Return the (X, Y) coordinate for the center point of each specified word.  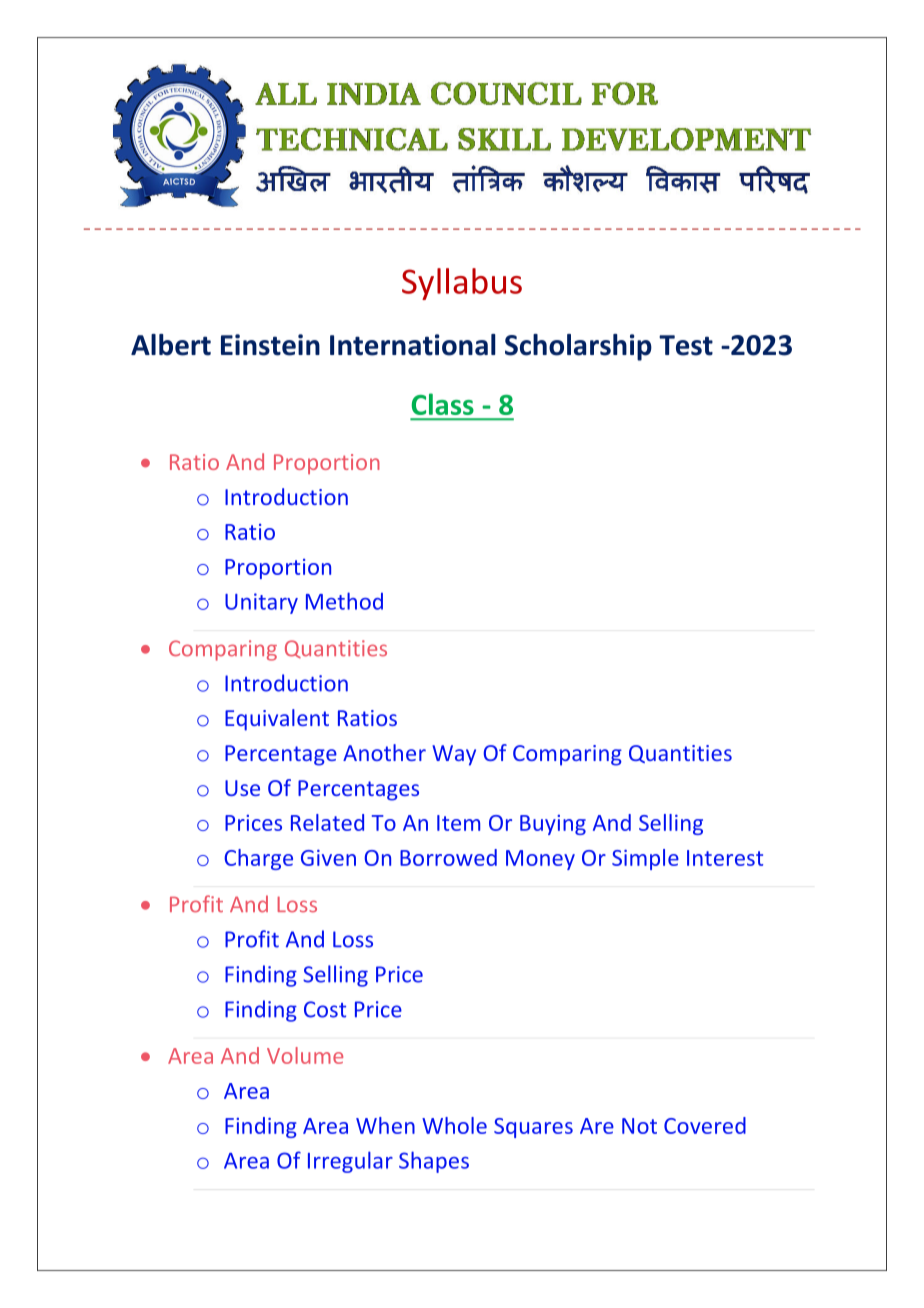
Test (686, 345)
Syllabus (462, 284)
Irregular (350, 1162)
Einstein (270, 345)
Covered (705, 1125)
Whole (454, 1125)
